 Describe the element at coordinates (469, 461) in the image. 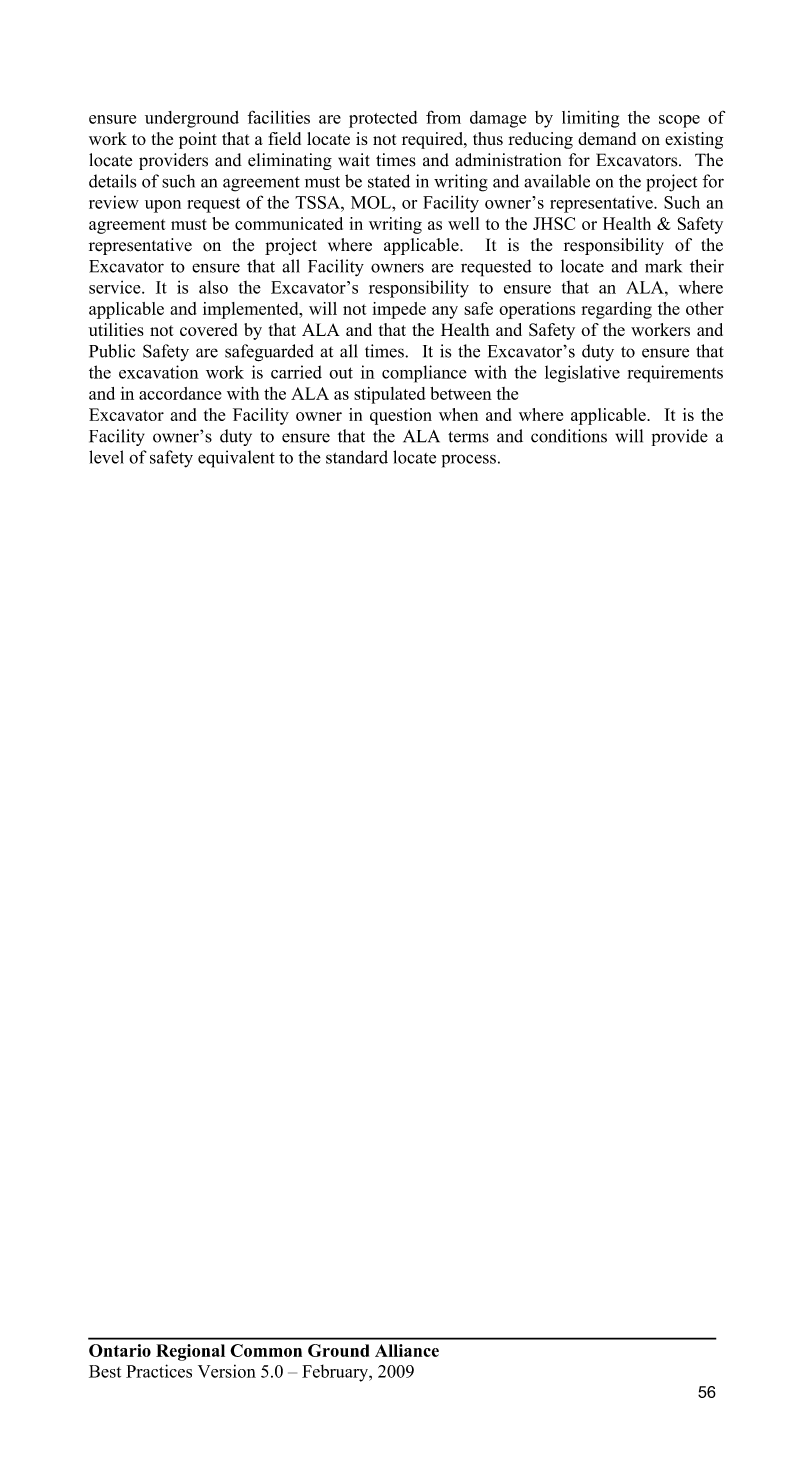

I see `process` at that location.
